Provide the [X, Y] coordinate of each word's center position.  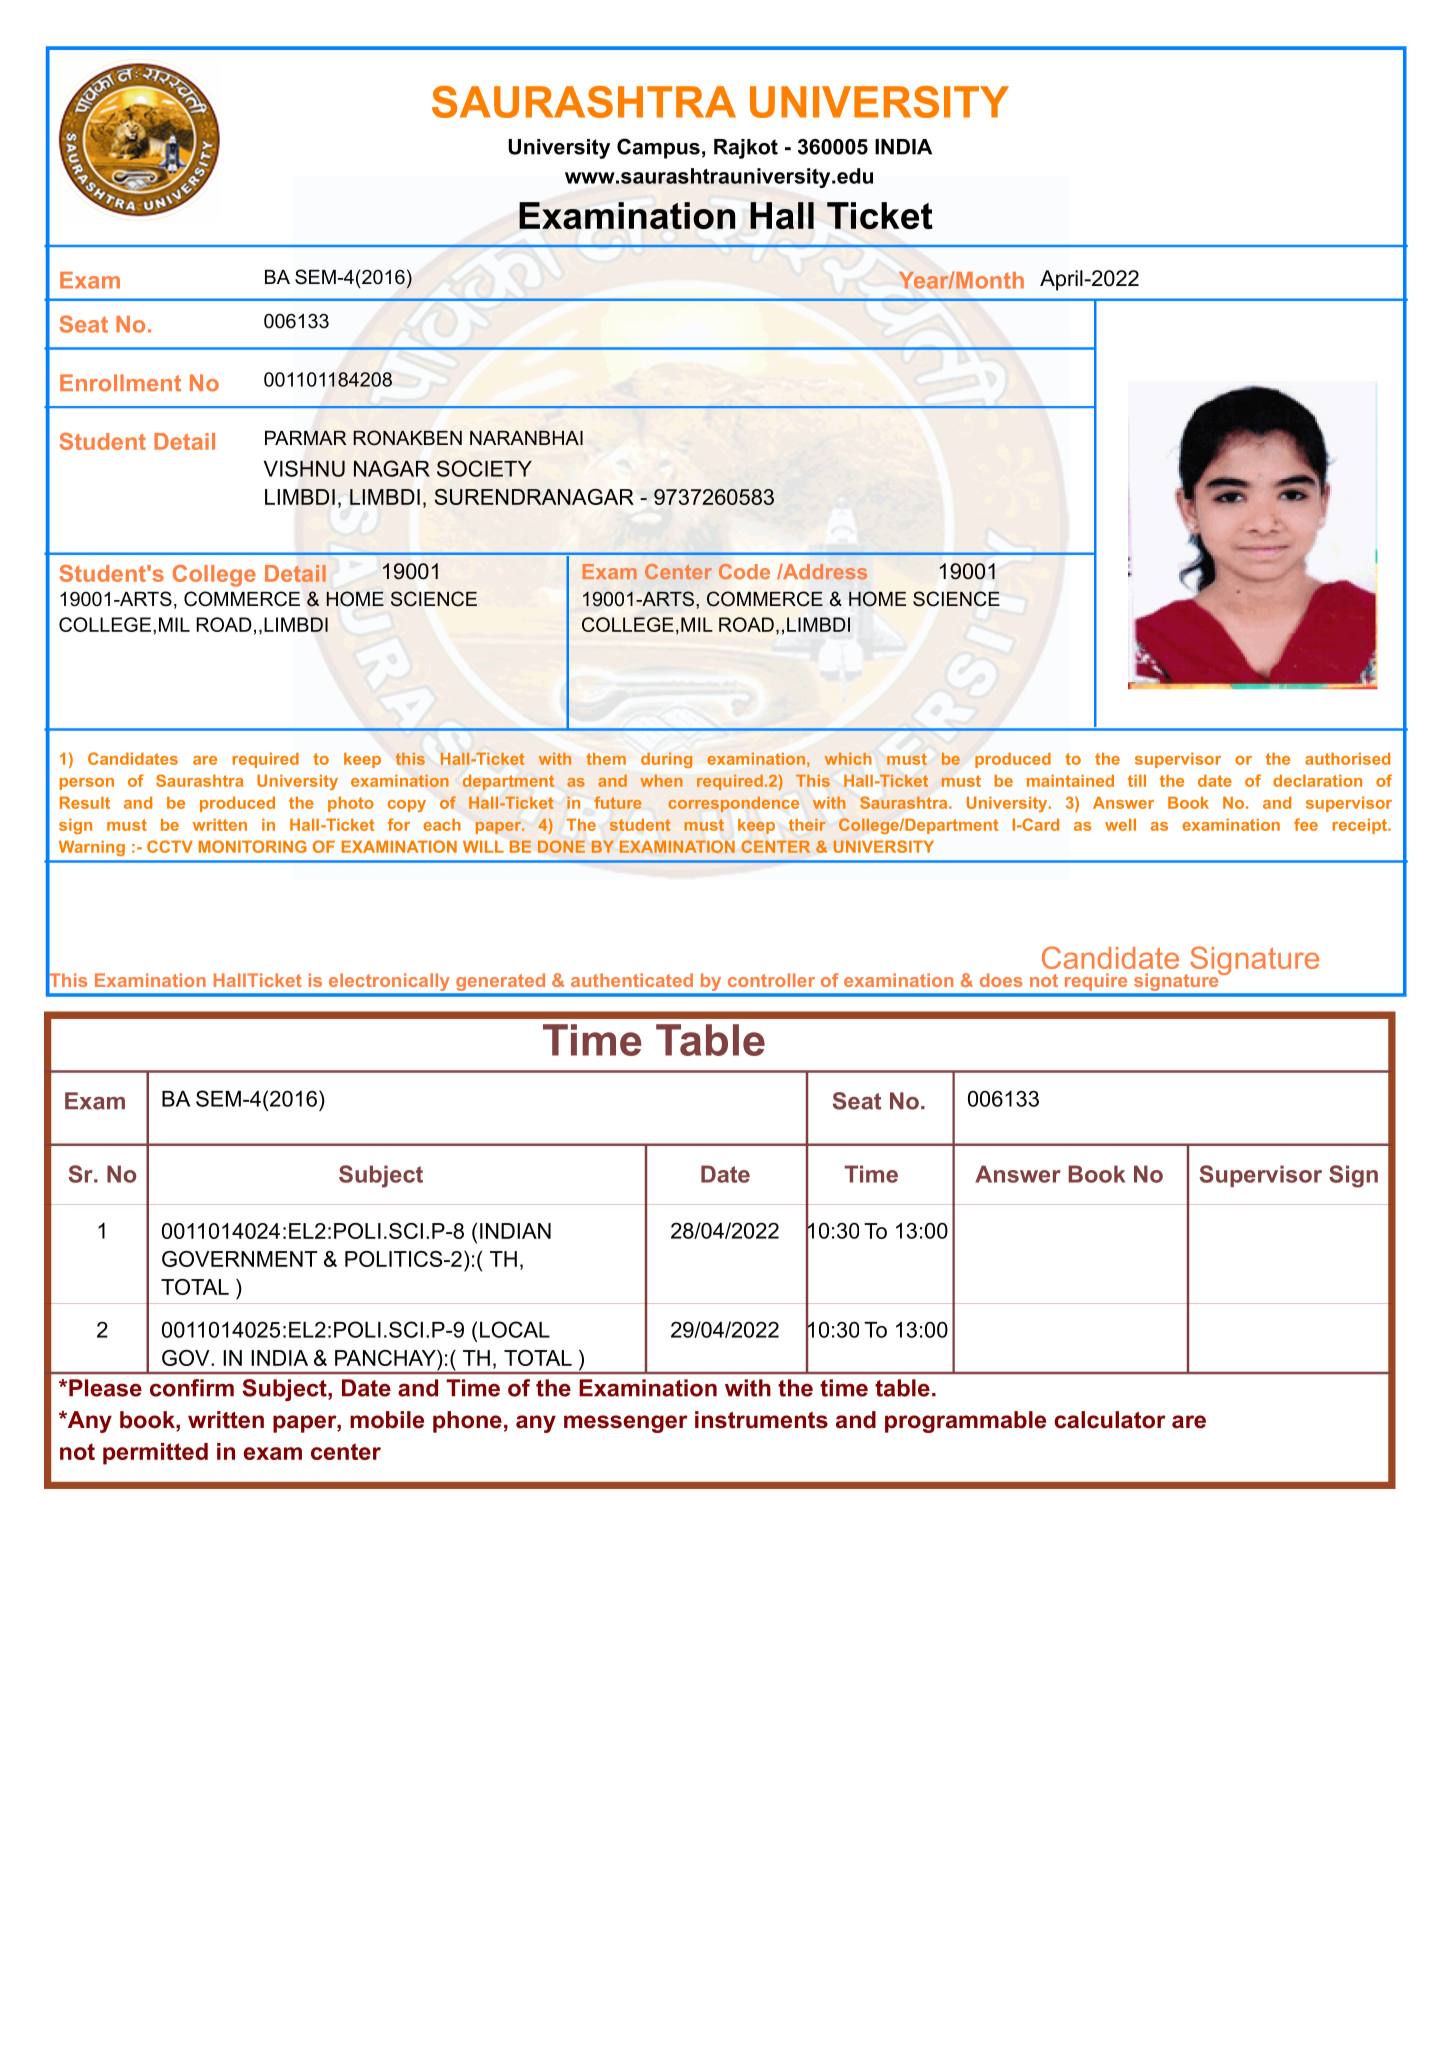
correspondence [733, 804]
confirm [192, 1388]
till [1137, 780]
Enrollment [120, 383]
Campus [658, 148]
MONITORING [253, 846]
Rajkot [746, 149]
